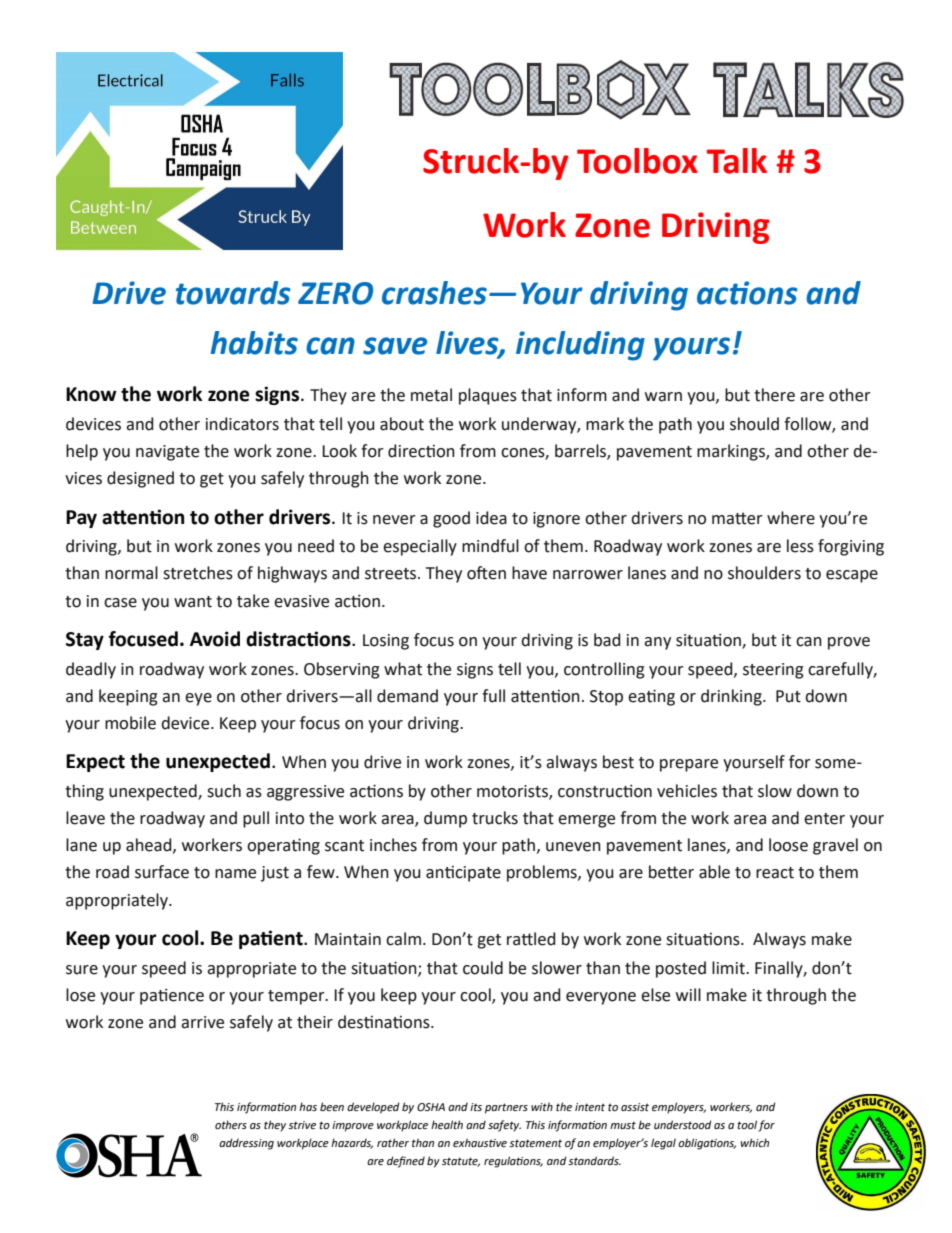  Describe the element at coordinates (246, 1144) in the image. I see `addressing` at that location.
